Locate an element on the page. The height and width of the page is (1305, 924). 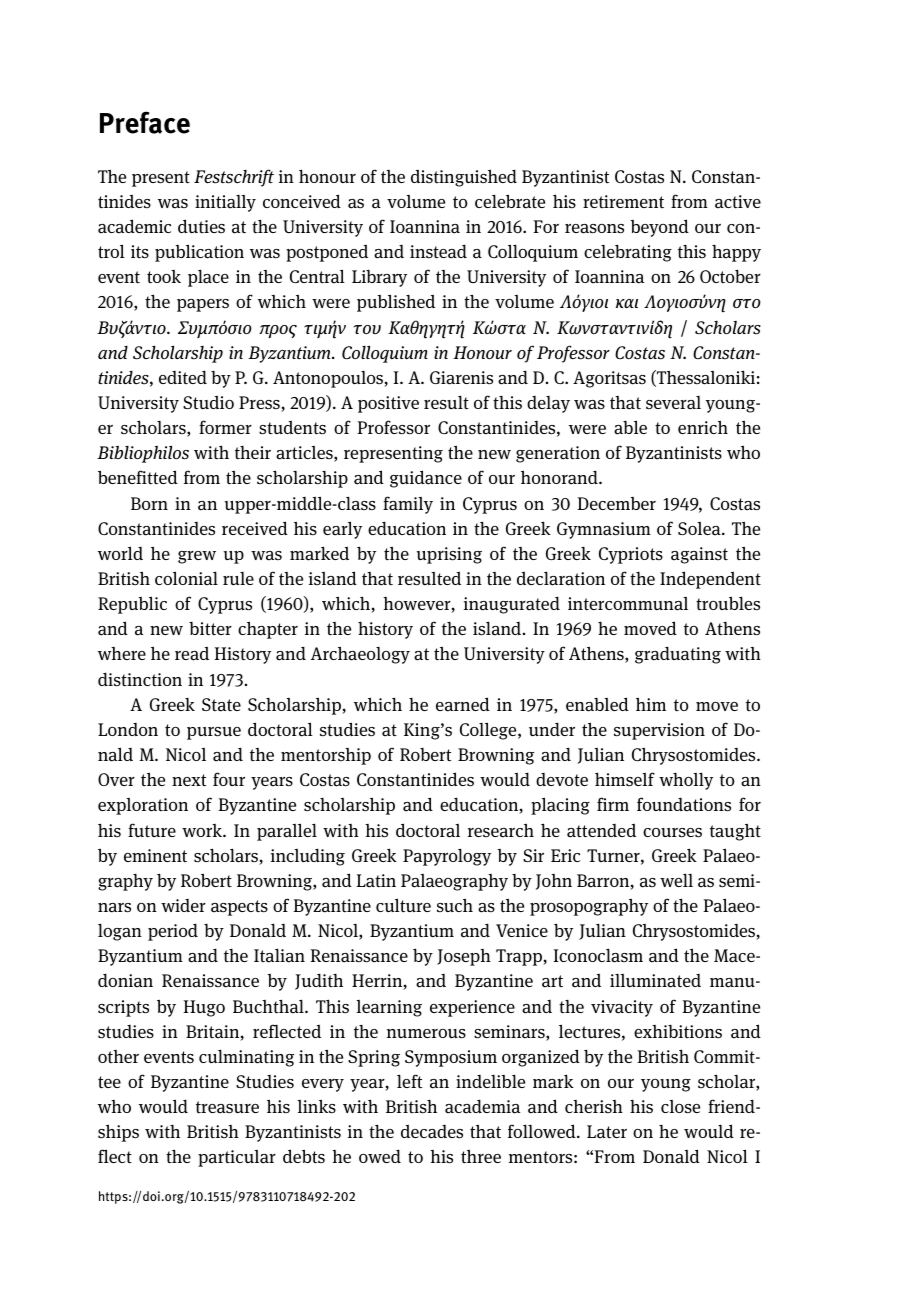
retirement is located at coordinates (623, 201).
